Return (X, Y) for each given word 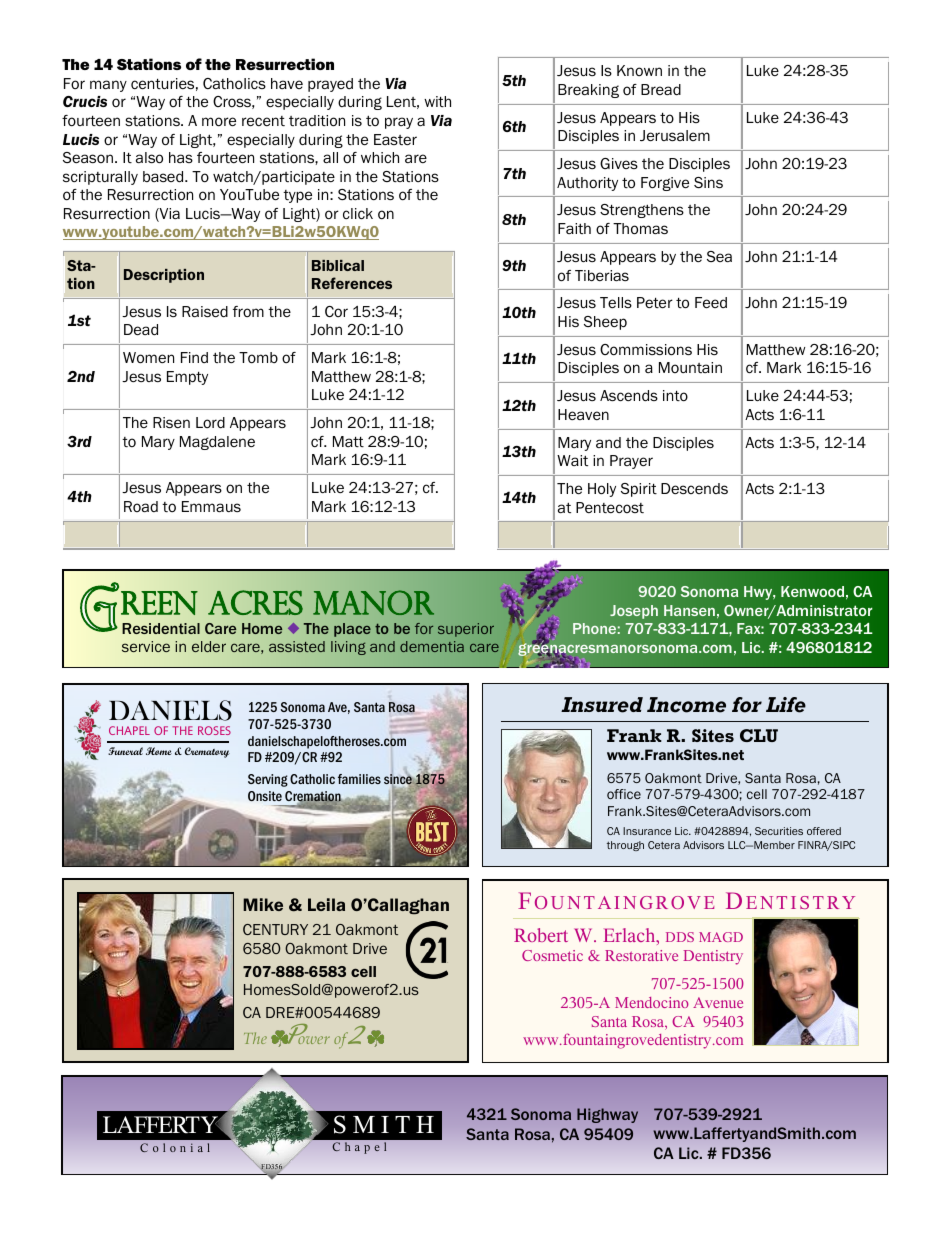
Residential (161, 628)
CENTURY (275, 929)
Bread (661, 89)
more (219, 122)
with (437, 102)
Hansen (689, 610)
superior (466, 630)
